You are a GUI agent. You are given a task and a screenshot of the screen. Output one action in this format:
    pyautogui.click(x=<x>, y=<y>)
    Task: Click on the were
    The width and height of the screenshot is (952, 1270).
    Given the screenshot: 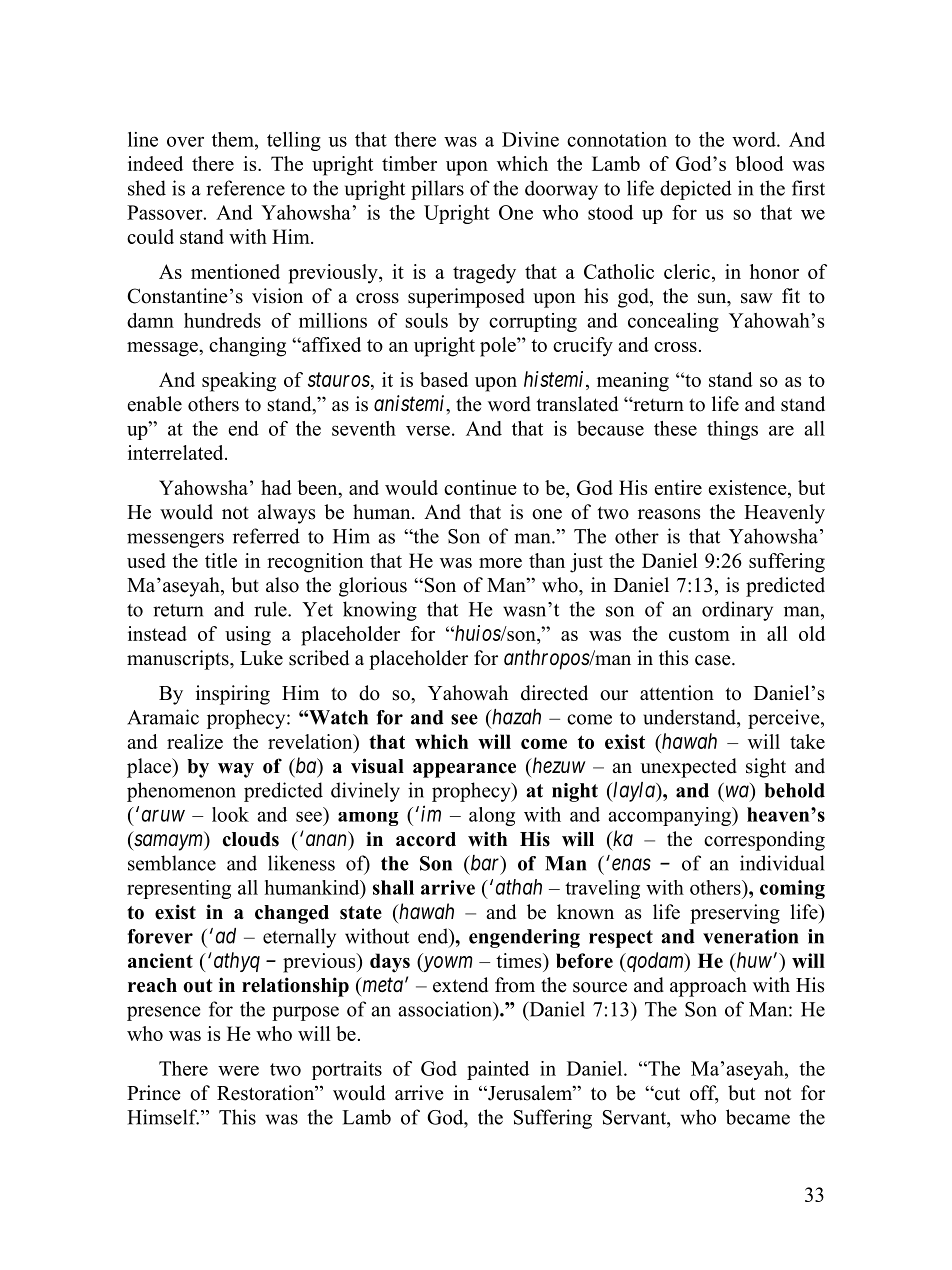 What is the action you would take?
    pyautogui.click(x=238, y=1070)
